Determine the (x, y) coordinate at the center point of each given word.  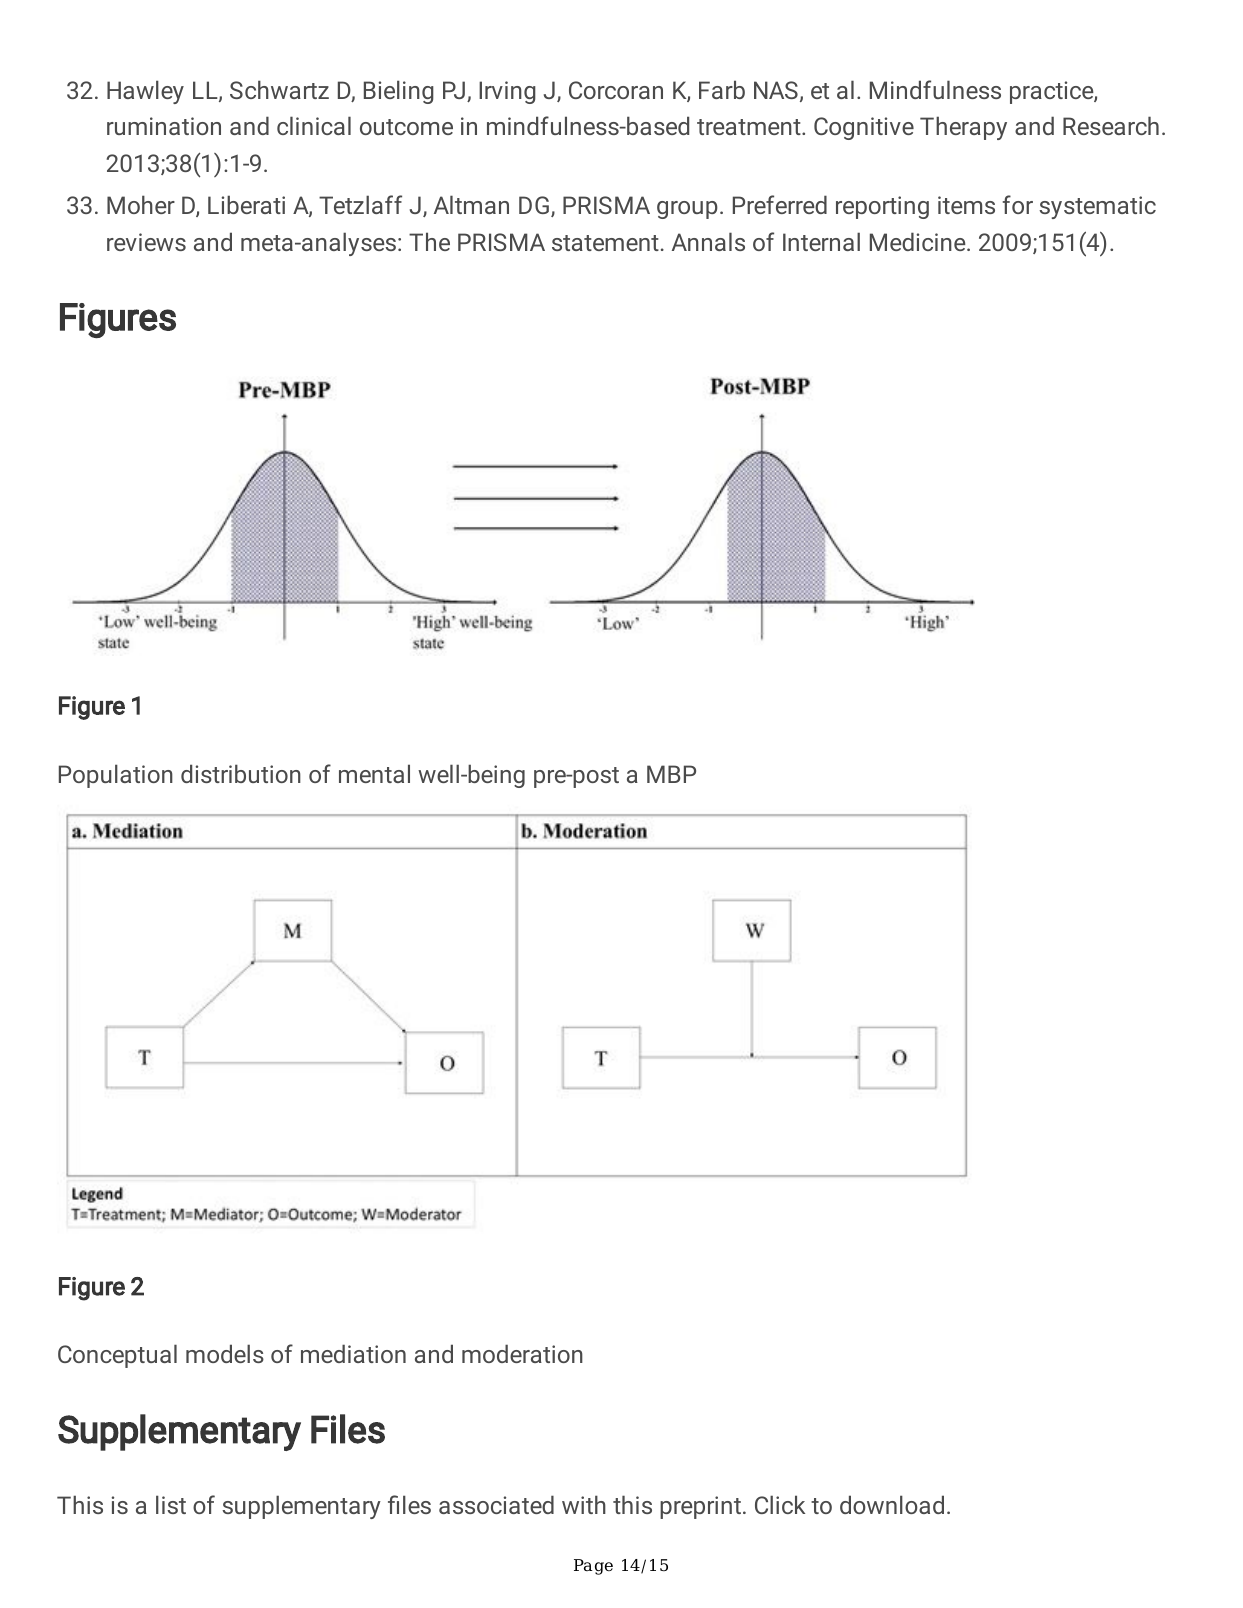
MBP (671, 774)
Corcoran (616, 90)
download (892, 1504)
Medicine (919, 241)
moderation (522, 1353)
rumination (164, 126)
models (225, 1353)
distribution (241, 773)
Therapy (963, 128)
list (171, 1504)
